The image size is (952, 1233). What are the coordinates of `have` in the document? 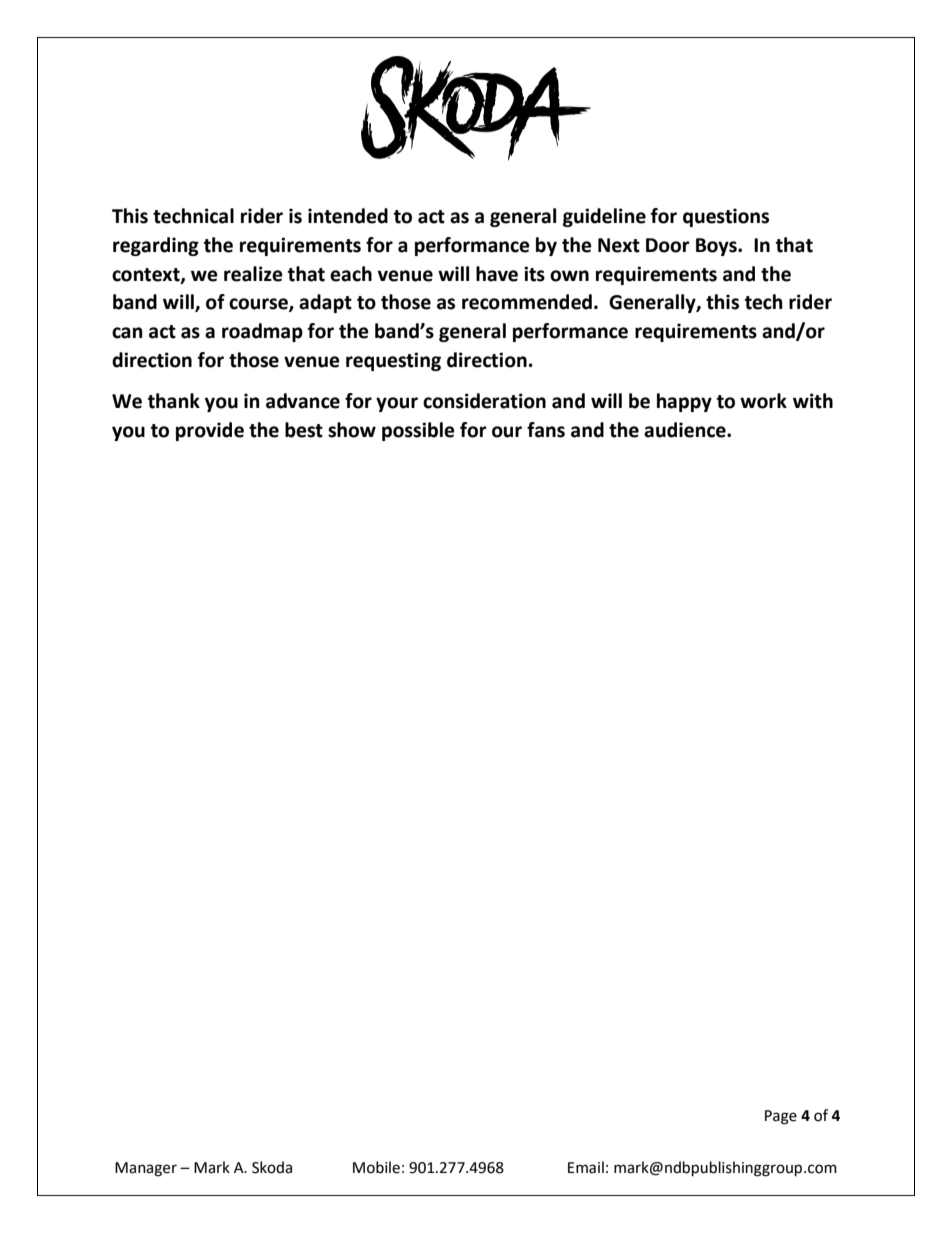 It's located at (497, 274).
